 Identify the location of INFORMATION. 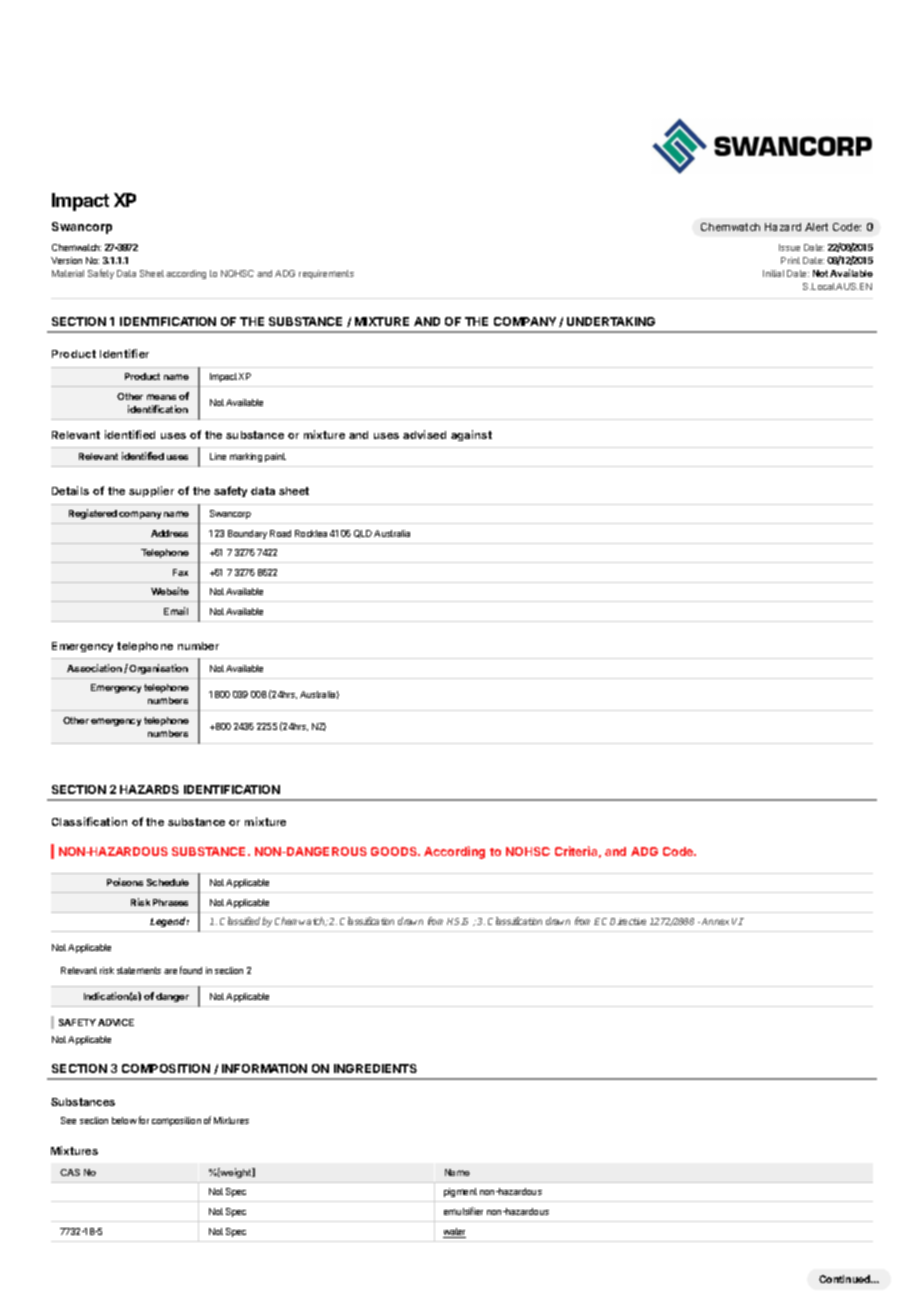
(264, 1068).
